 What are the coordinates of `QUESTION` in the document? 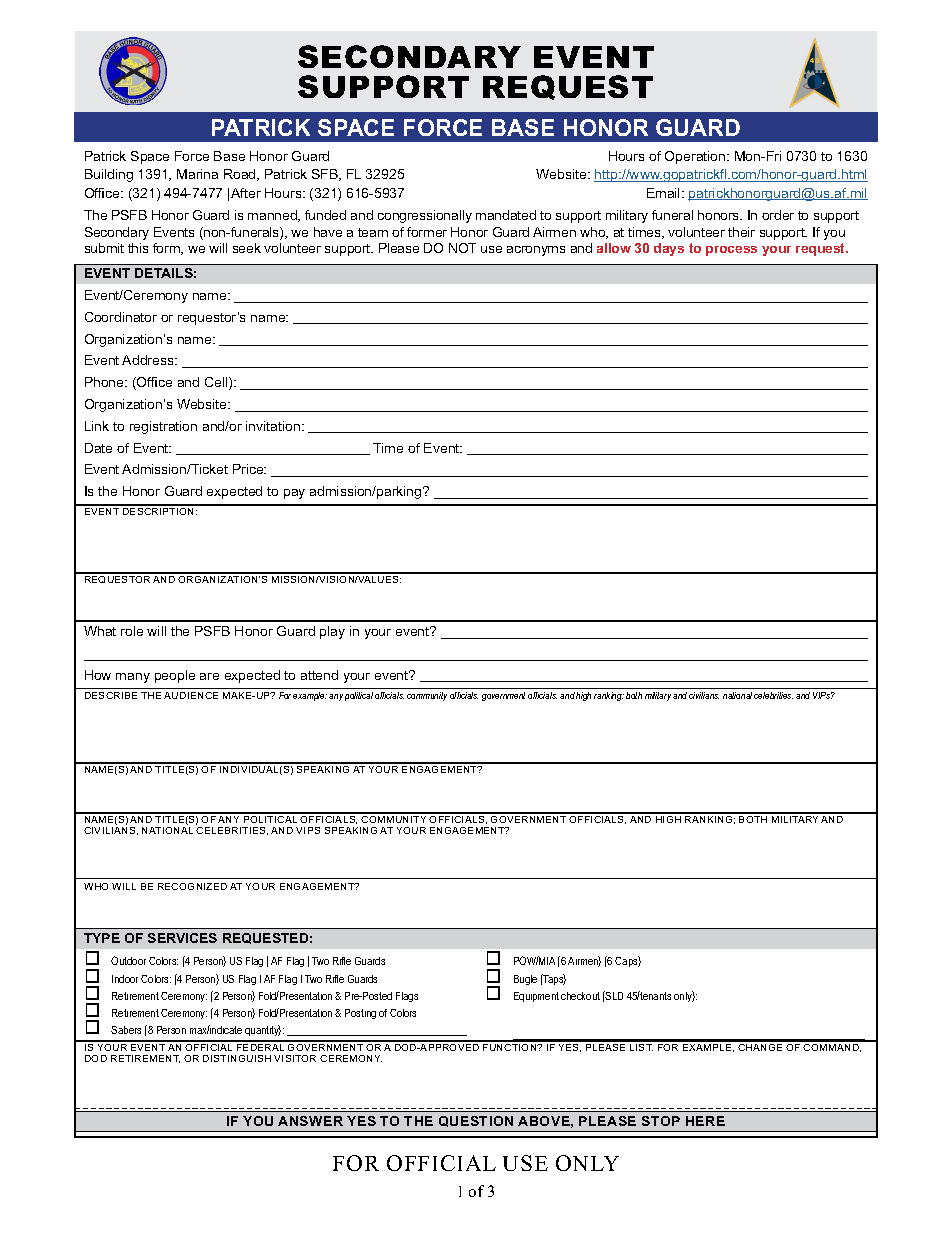 It's located at (476, 1121).
